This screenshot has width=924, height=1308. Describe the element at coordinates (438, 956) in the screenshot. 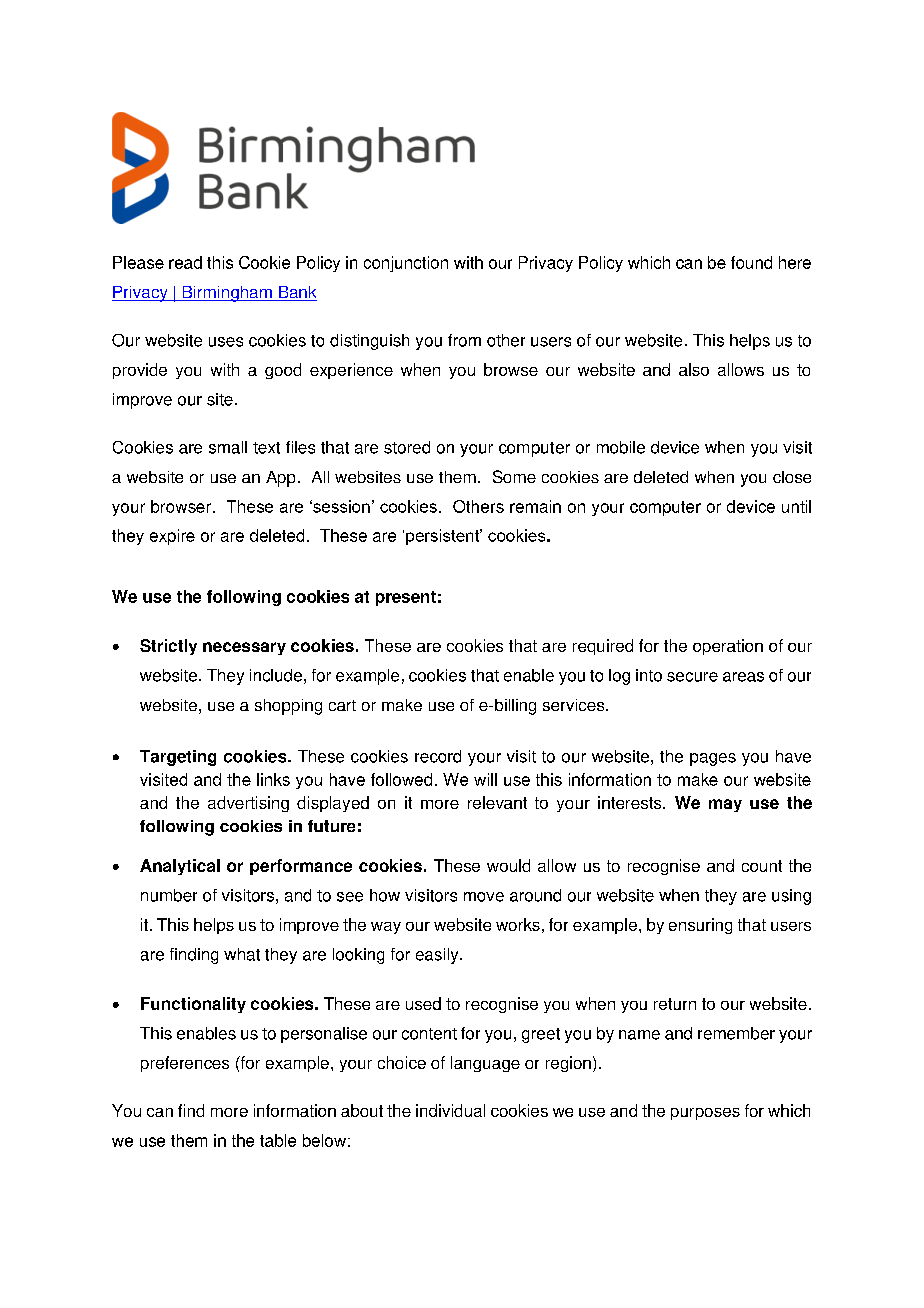

I see `easily` at that location.
